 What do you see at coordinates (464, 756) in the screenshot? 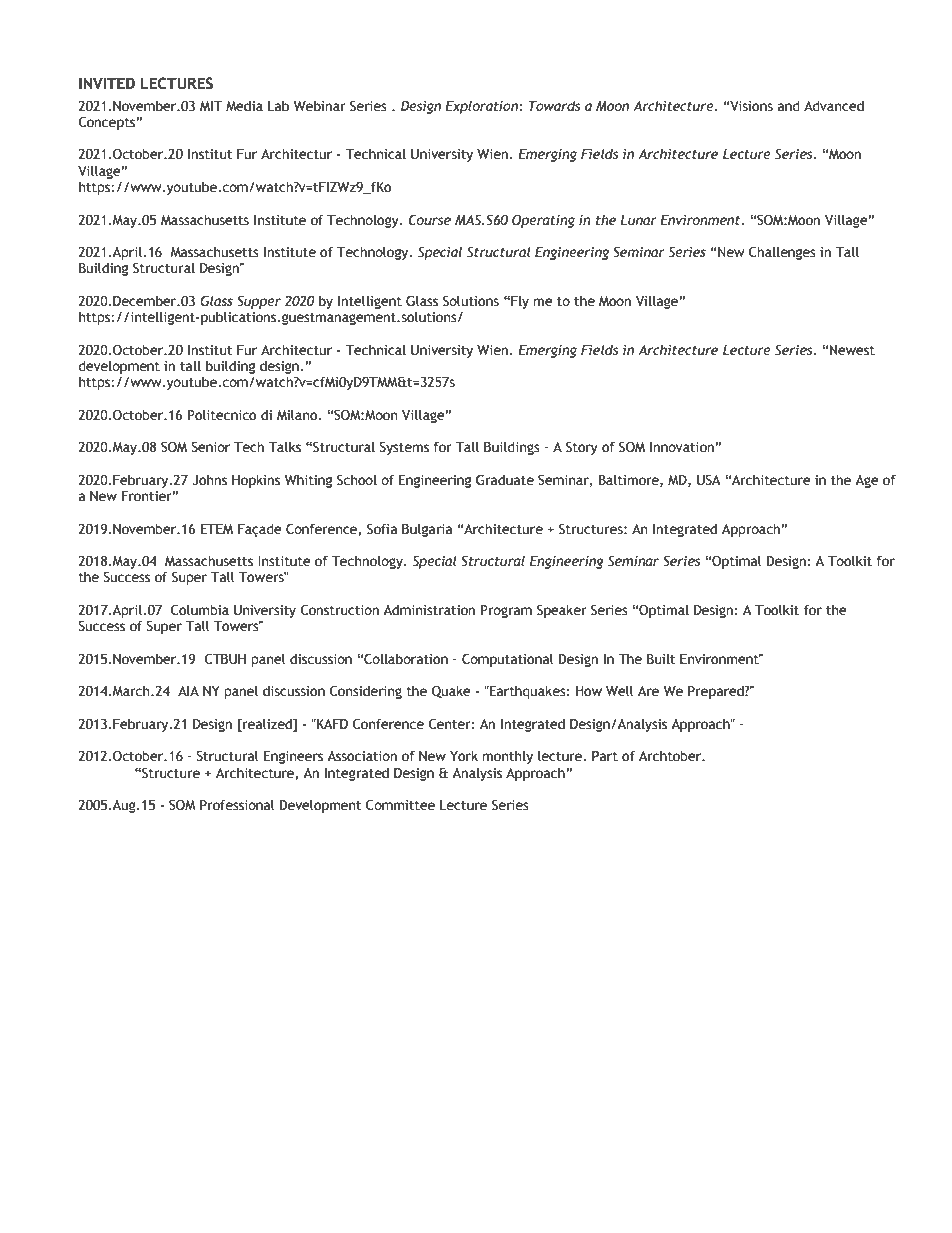
I see `York` at bounding box center [464, 756].
